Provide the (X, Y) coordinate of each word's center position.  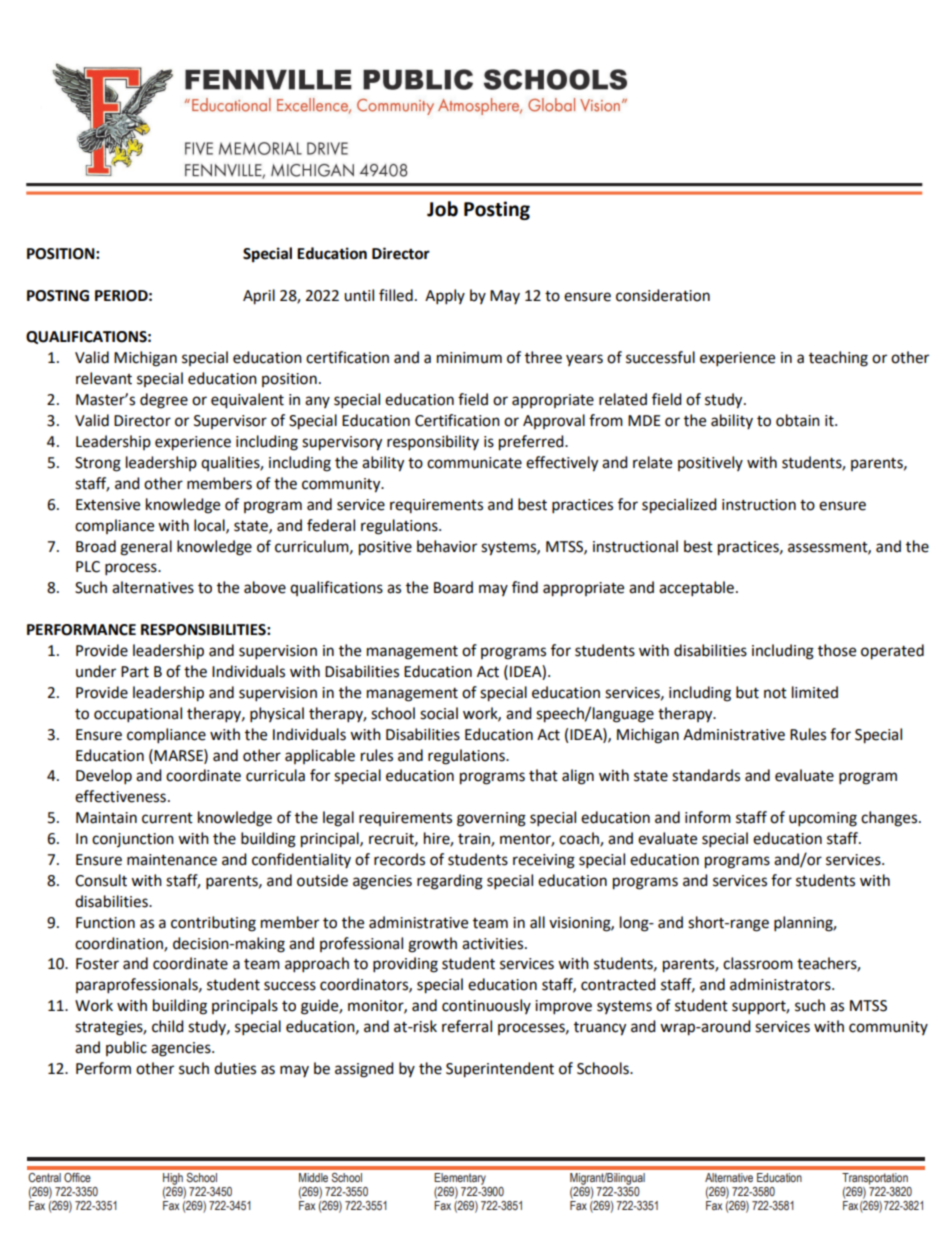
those (837, 650)
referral (467, 1026)
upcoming (823, 819)
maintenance (172, 860)
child (168, 1026)
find (525, 587)
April (259, 297)
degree (164, 401)
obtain (798, 420)
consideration (663, 295)
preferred (532, 443)
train (475, 840)
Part (135, 672)
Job (442, 209)
